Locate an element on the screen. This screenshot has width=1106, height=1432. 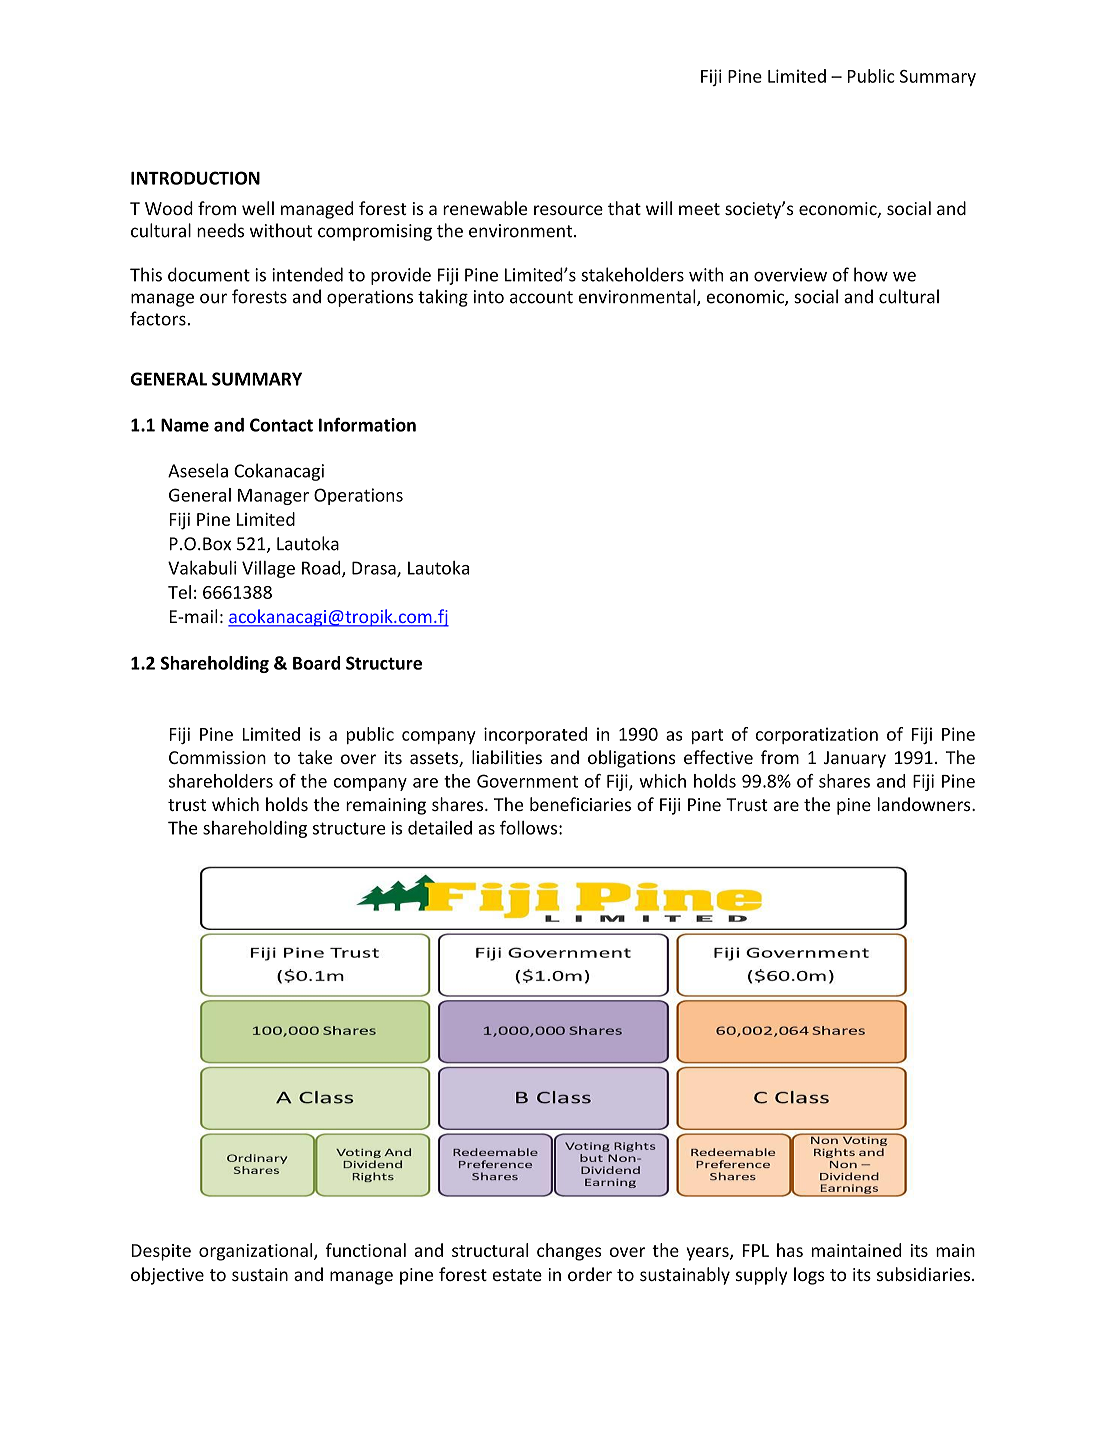
how is located at coordinates (871, 274).
